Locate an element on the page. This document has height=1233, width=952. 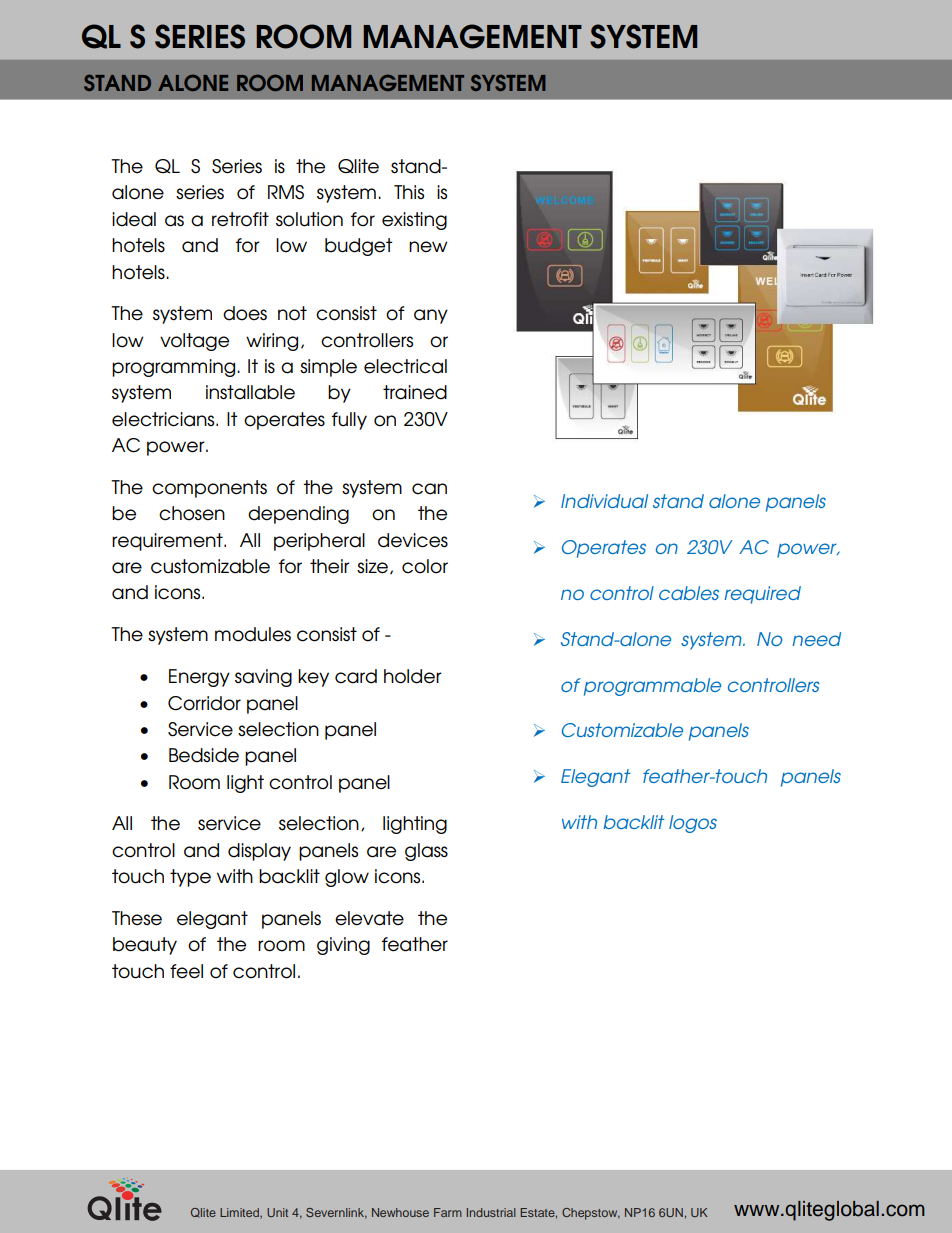
Individual is located at coordinates (604, 501).
